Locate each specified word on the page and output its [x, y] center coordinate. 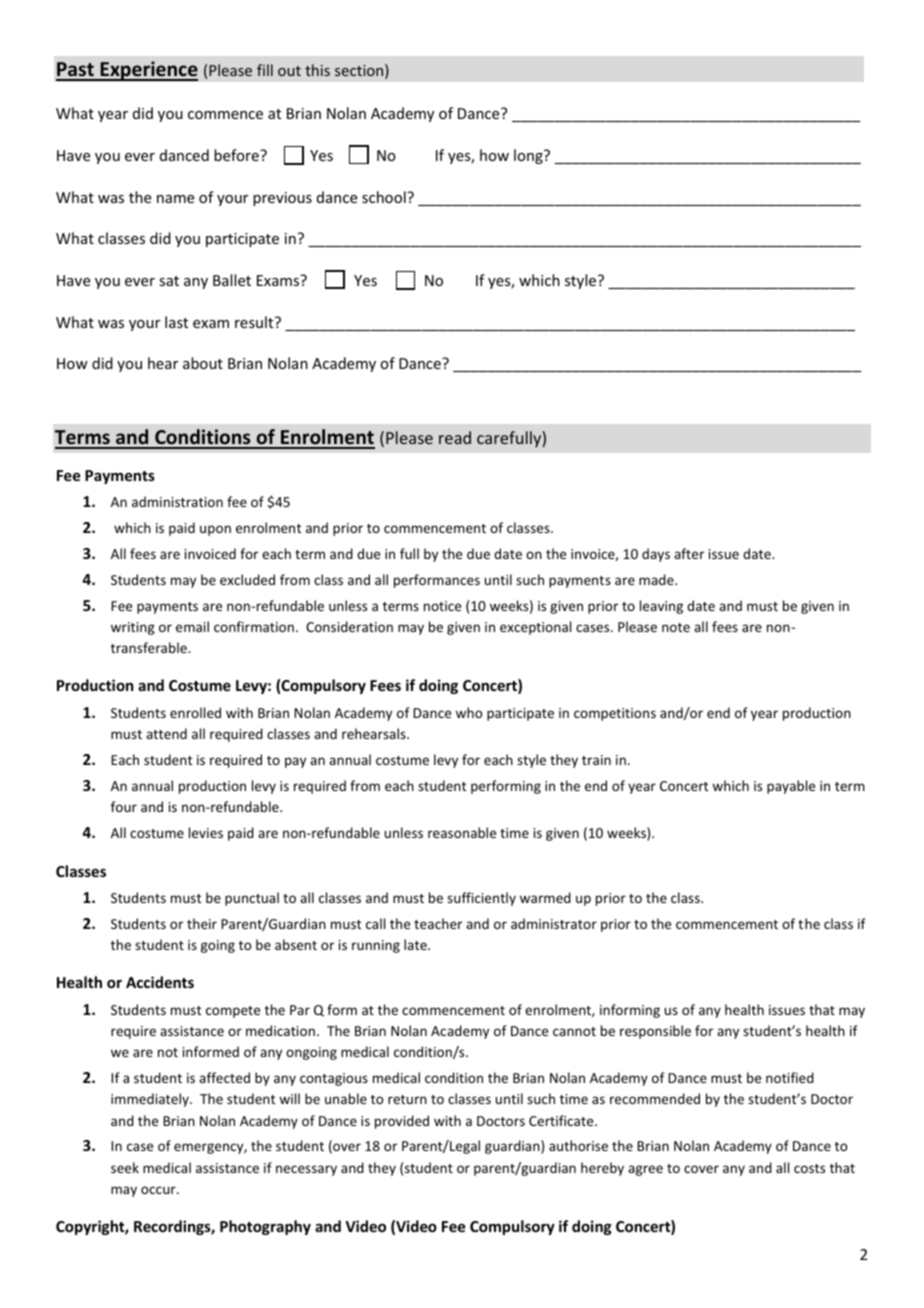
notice [442, 606]
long [529, 156]
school [385, 197]
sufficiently [481, 899]
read [455, 437]
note [676, 627]
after [689, 553]
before [237, 155]
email [192, 626]
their [202, 923]
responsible [655, 1032]
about [203, 363]
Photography [265, 1227]
